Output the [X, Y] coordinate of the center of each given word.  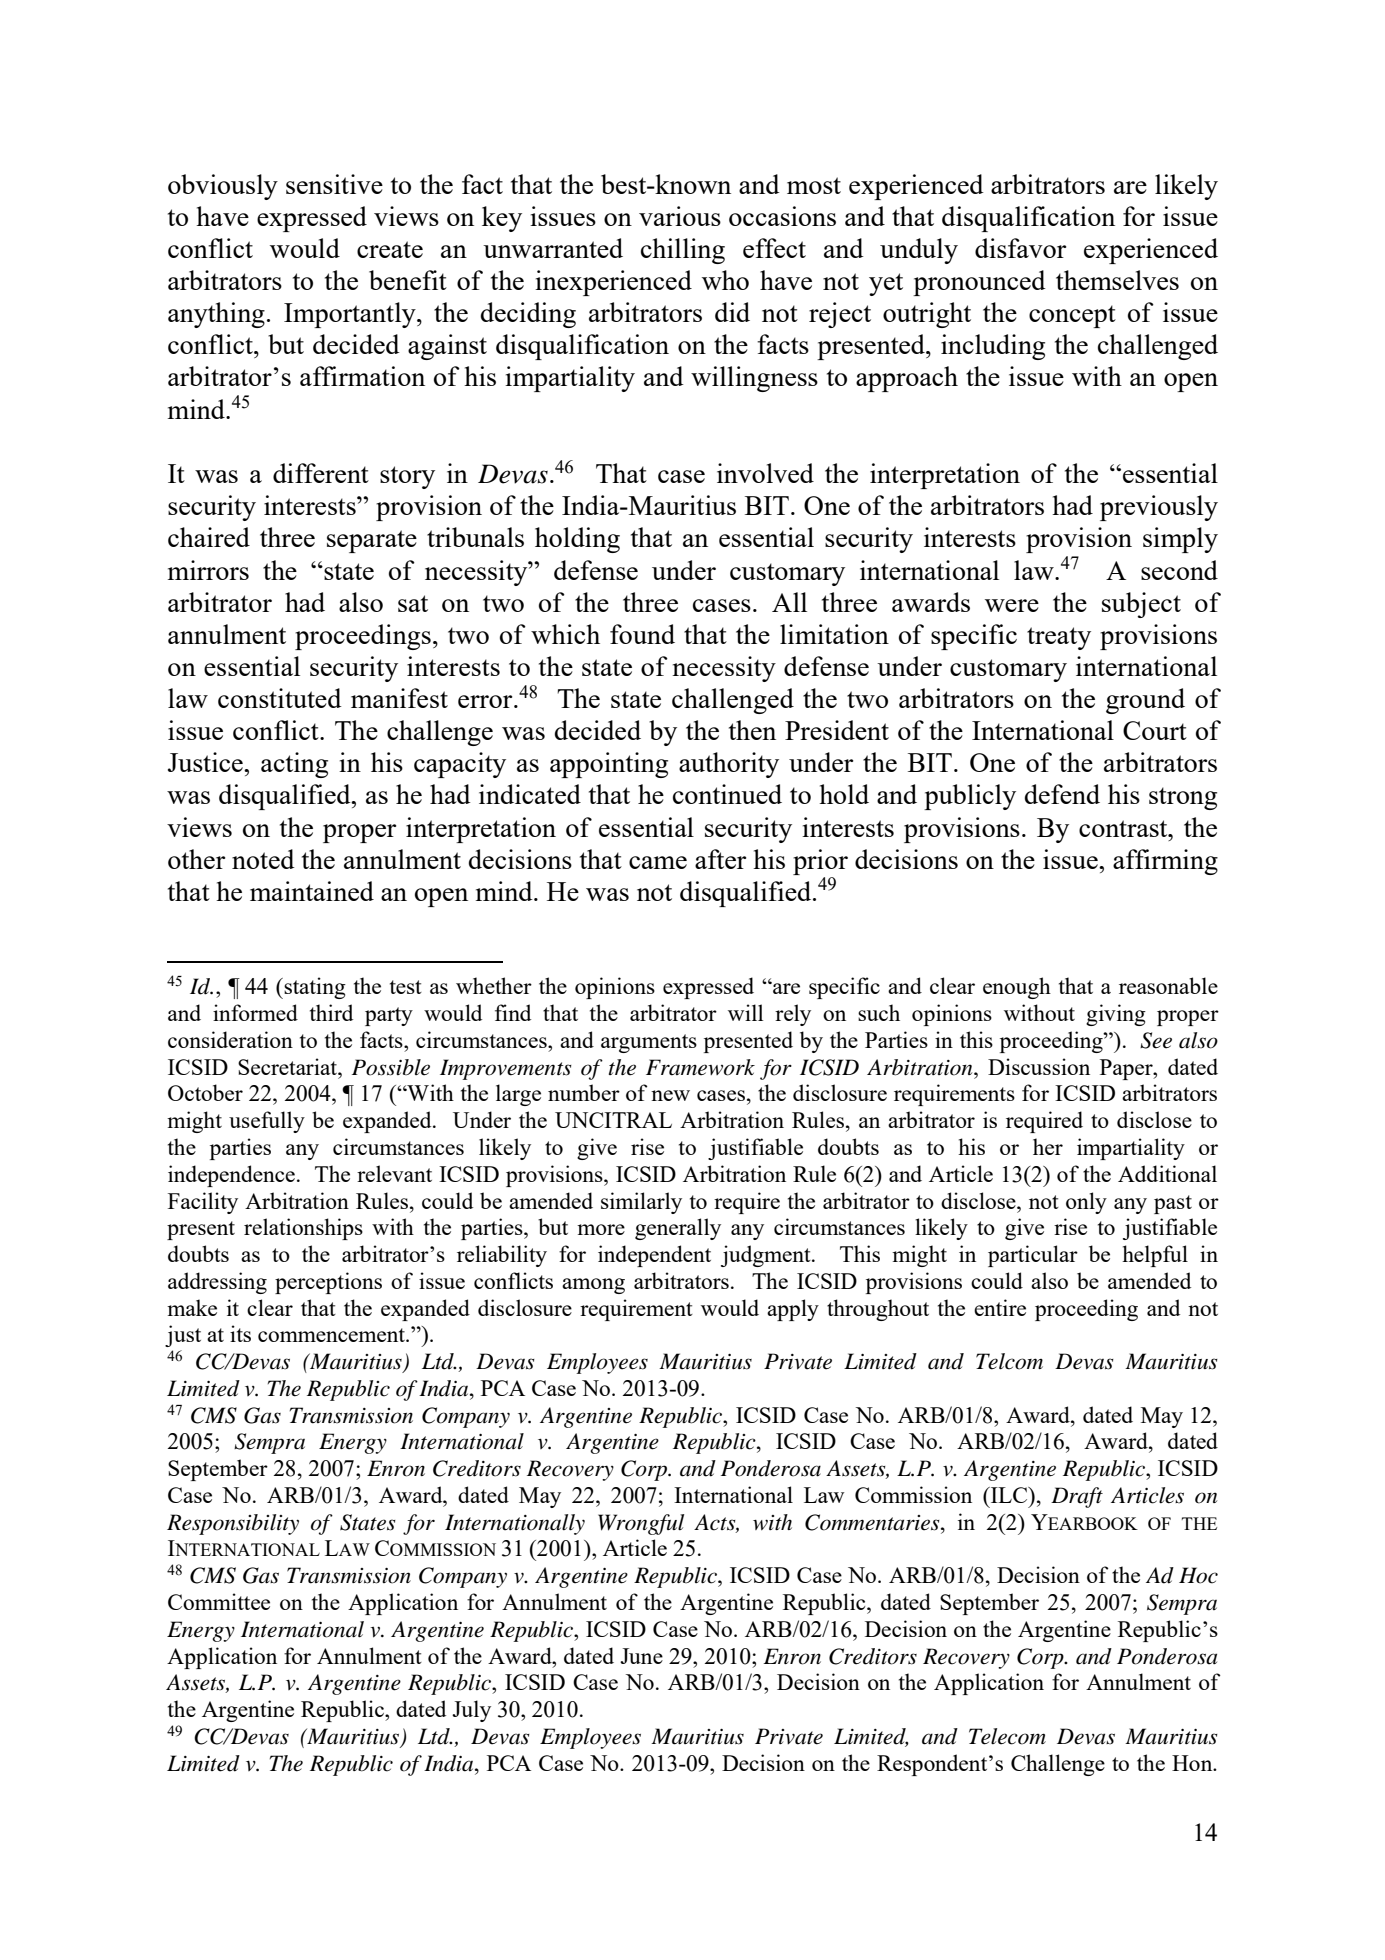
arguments [649, 1043]
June [641, 1656]
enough [1017, 988]
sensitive [334, 184]
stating [314, 988]
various [680, 216]
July [471, 1711]
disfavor [1020, 248]
